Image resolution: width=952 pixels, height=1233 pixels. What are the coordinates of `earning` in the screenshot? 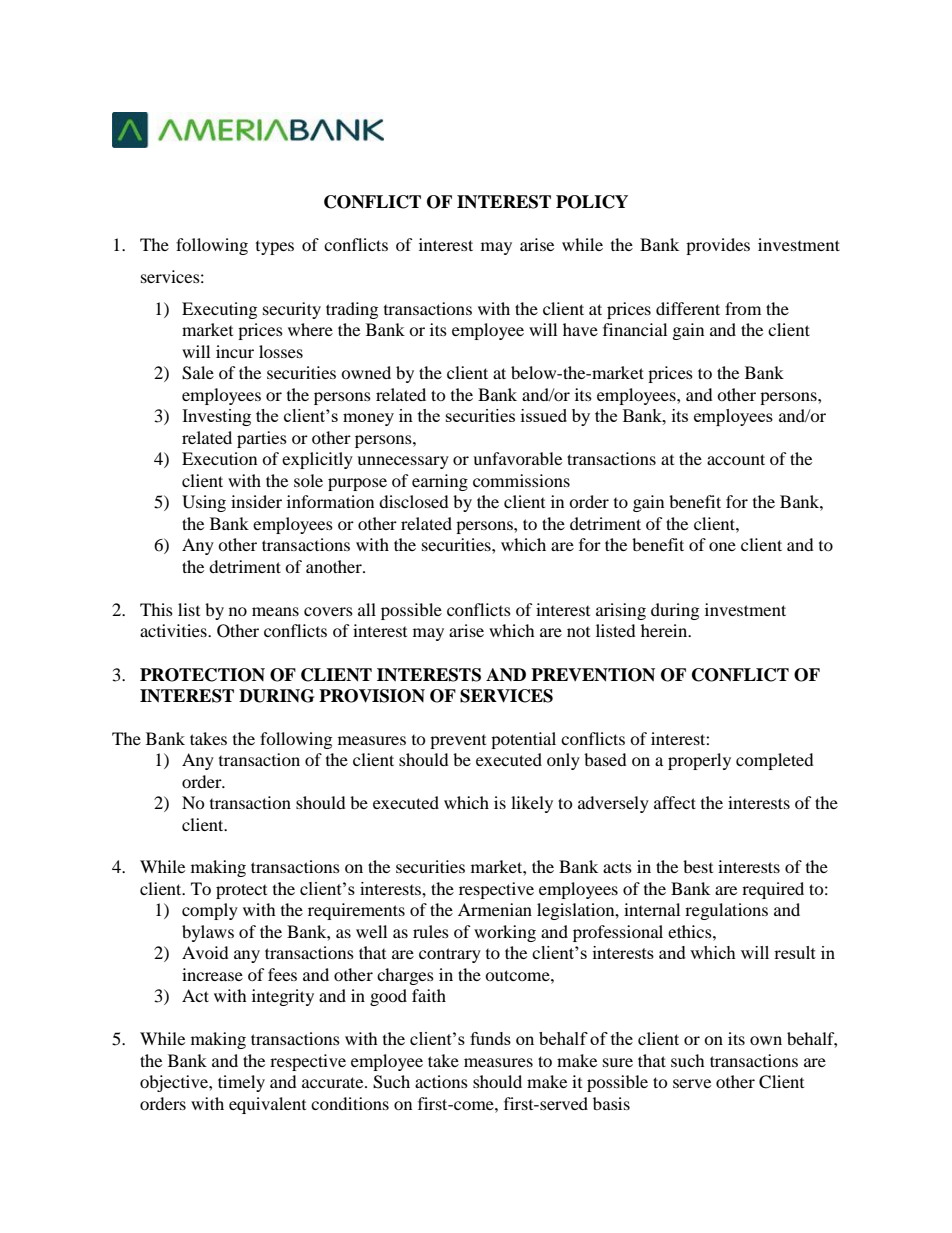 It's located at (440, 482).
